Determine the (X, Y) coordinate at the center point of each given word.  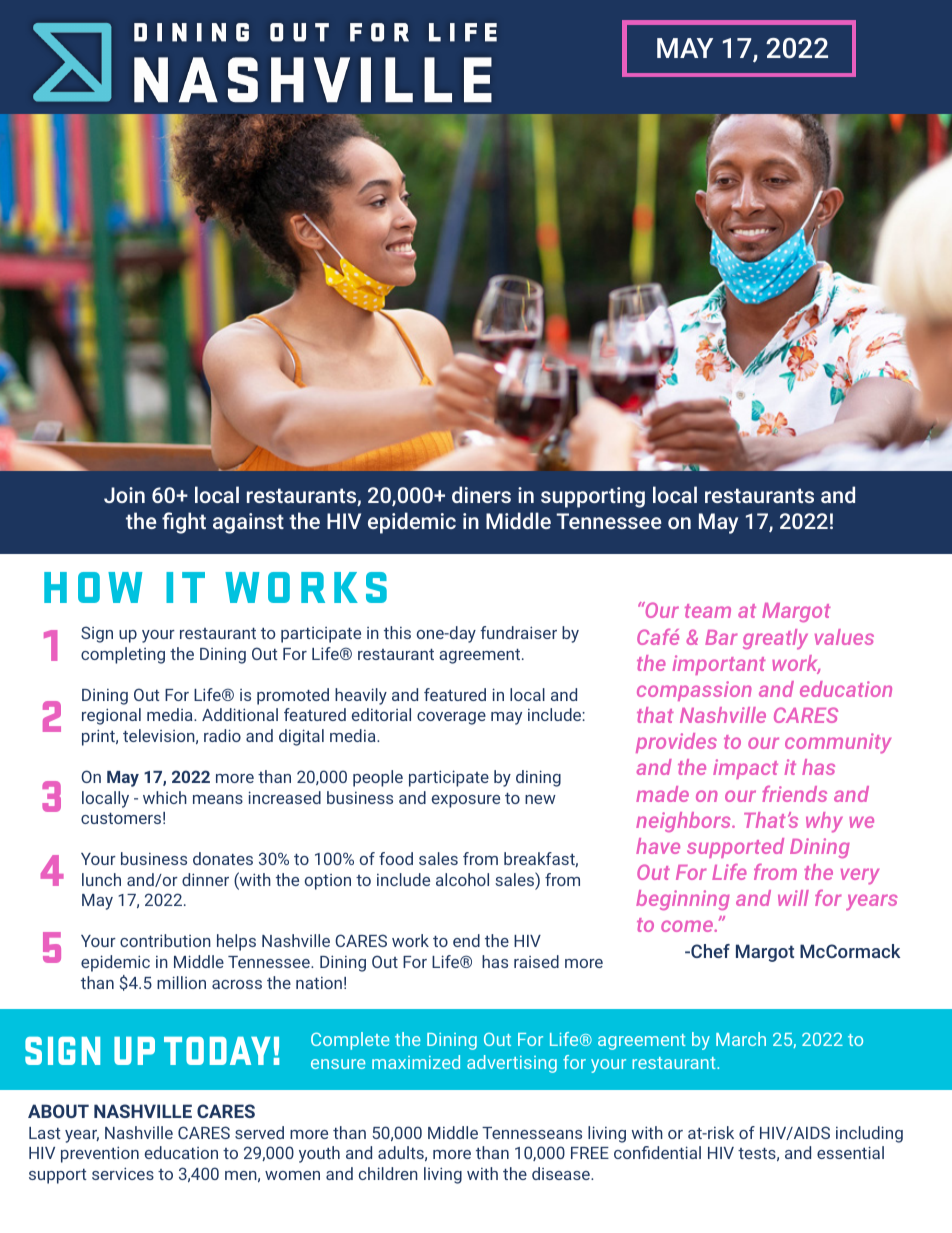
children (388, 1173)
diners (481, 494)
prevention (100, 1154)
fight (184, 523)
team (708, 611)
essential (850, 1152)
